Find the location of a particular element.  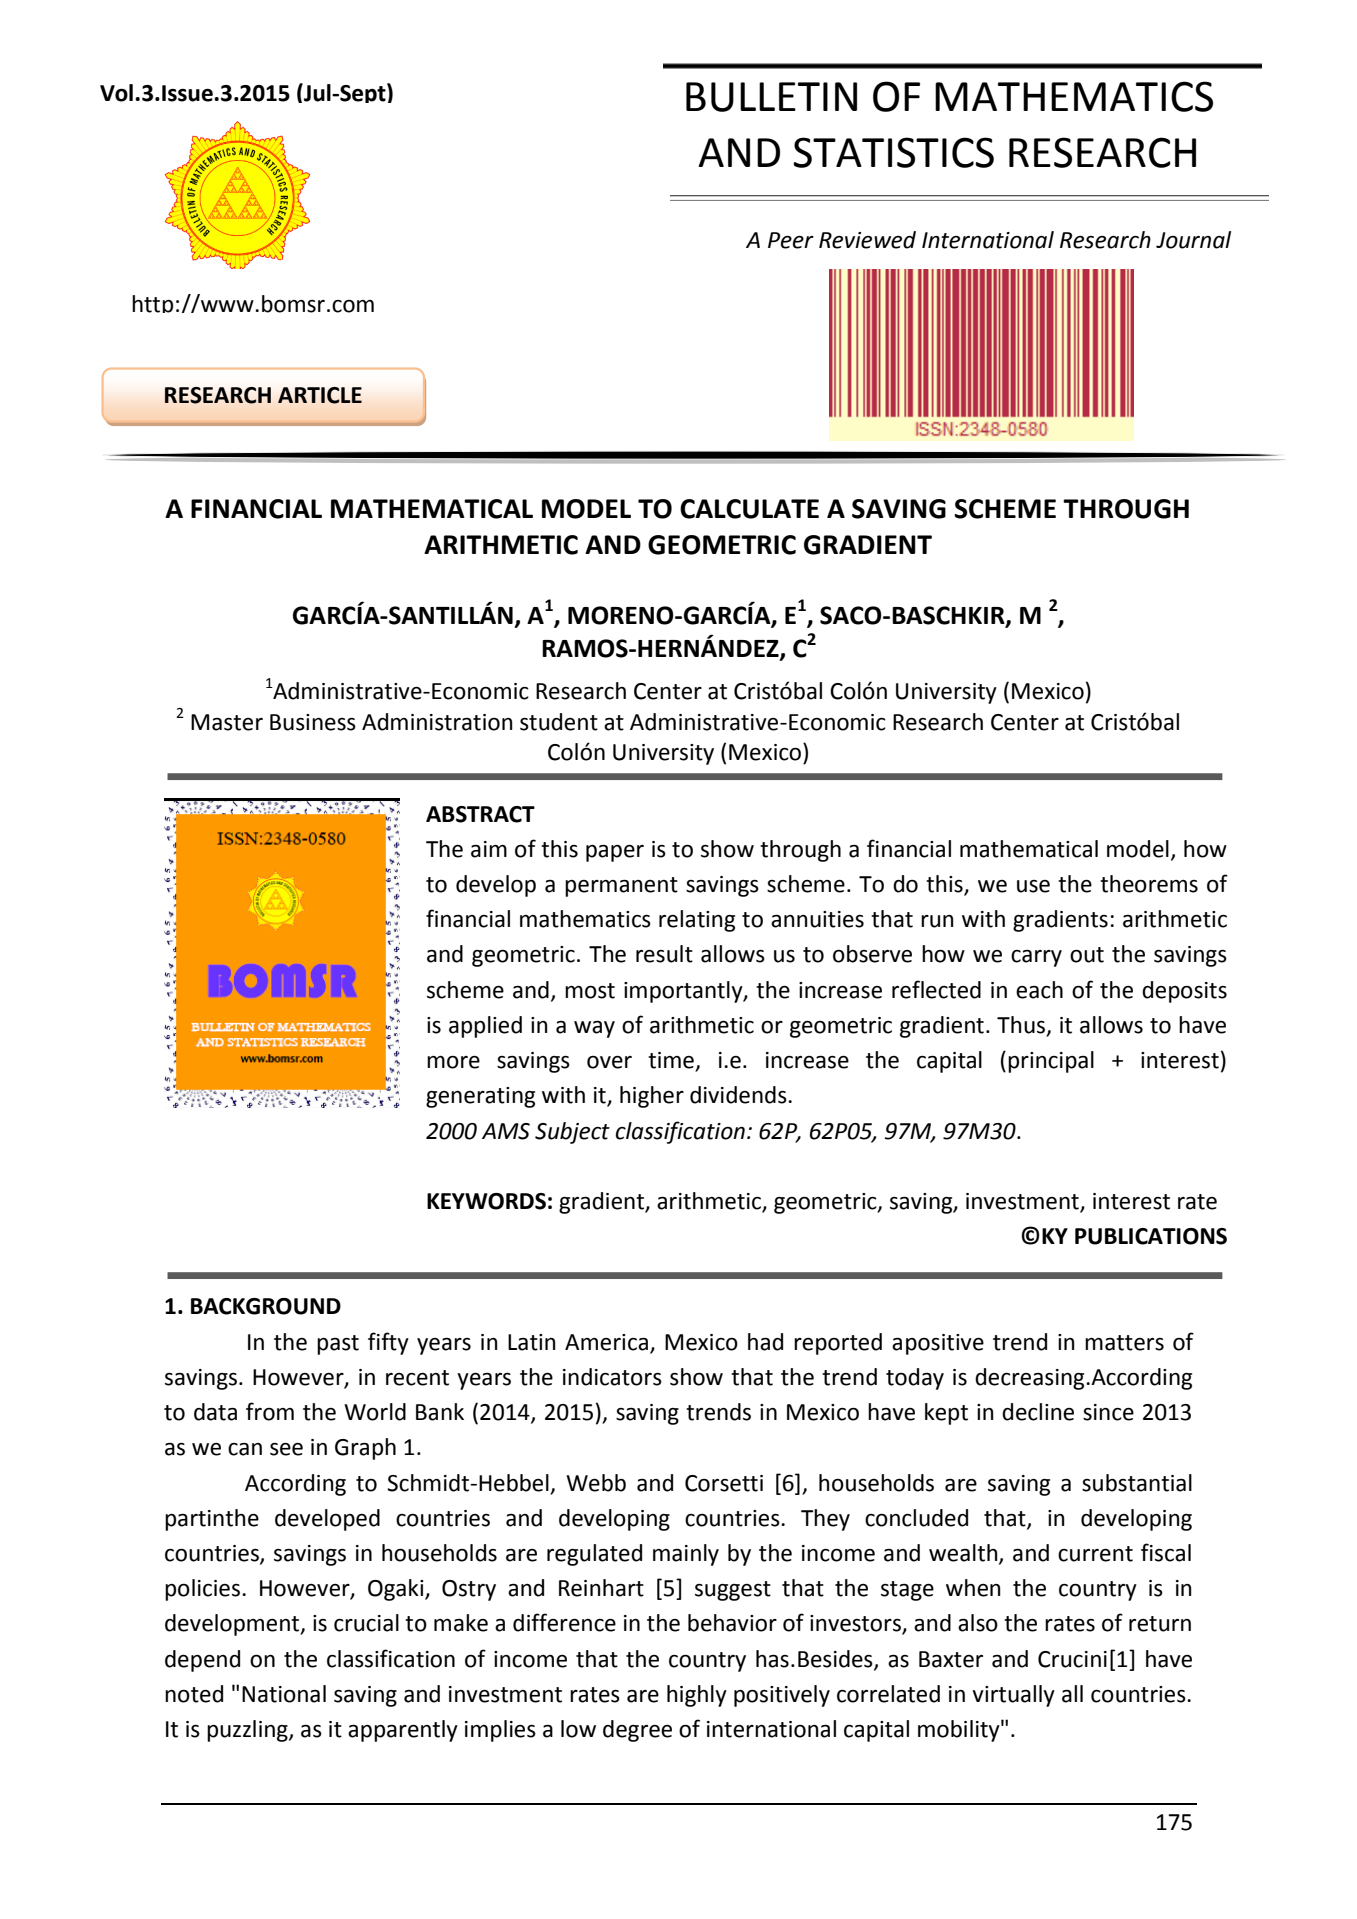

puzzling is located at coordinates (248, 1731).
